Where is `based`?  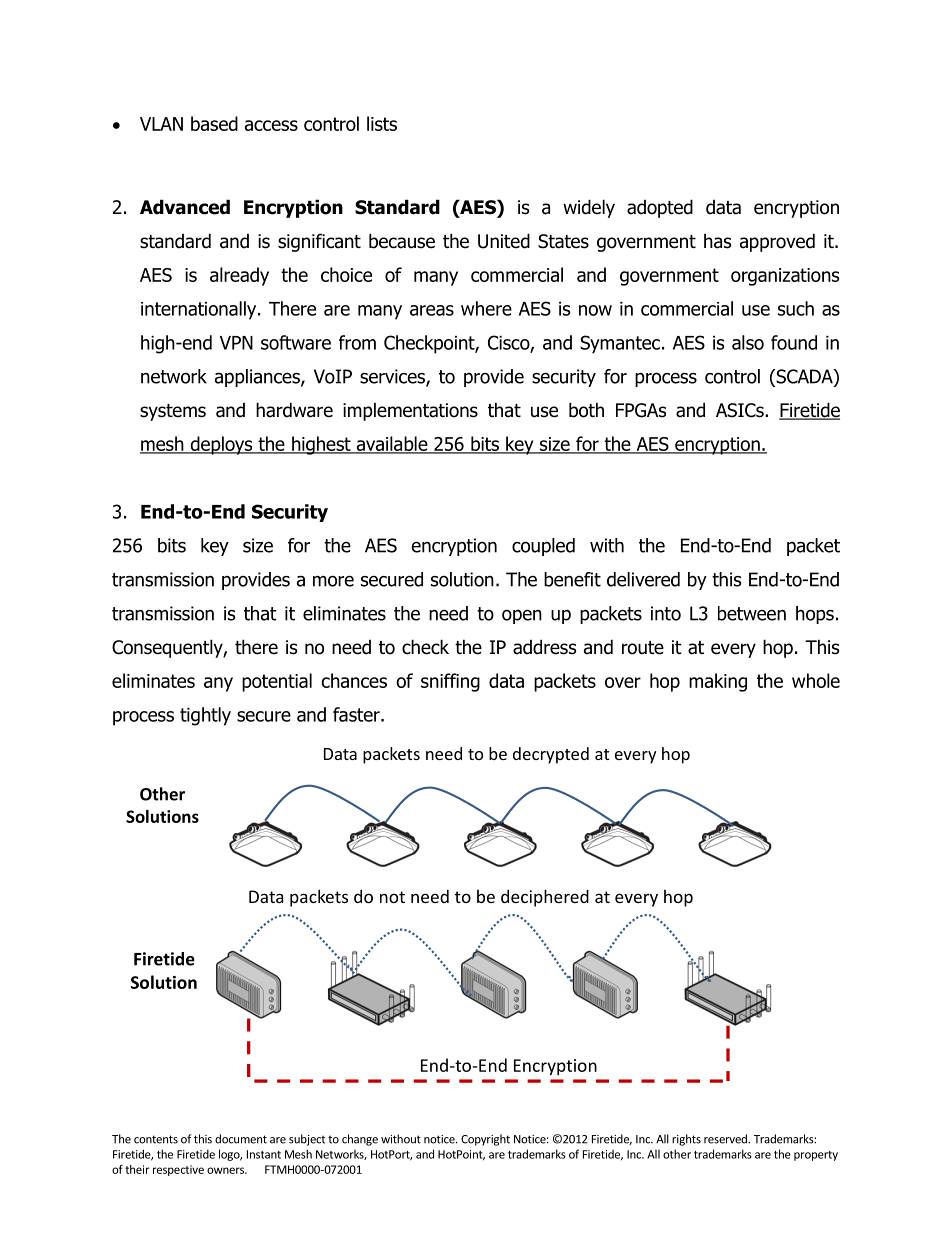
based is located at coordinates (214, 123).
